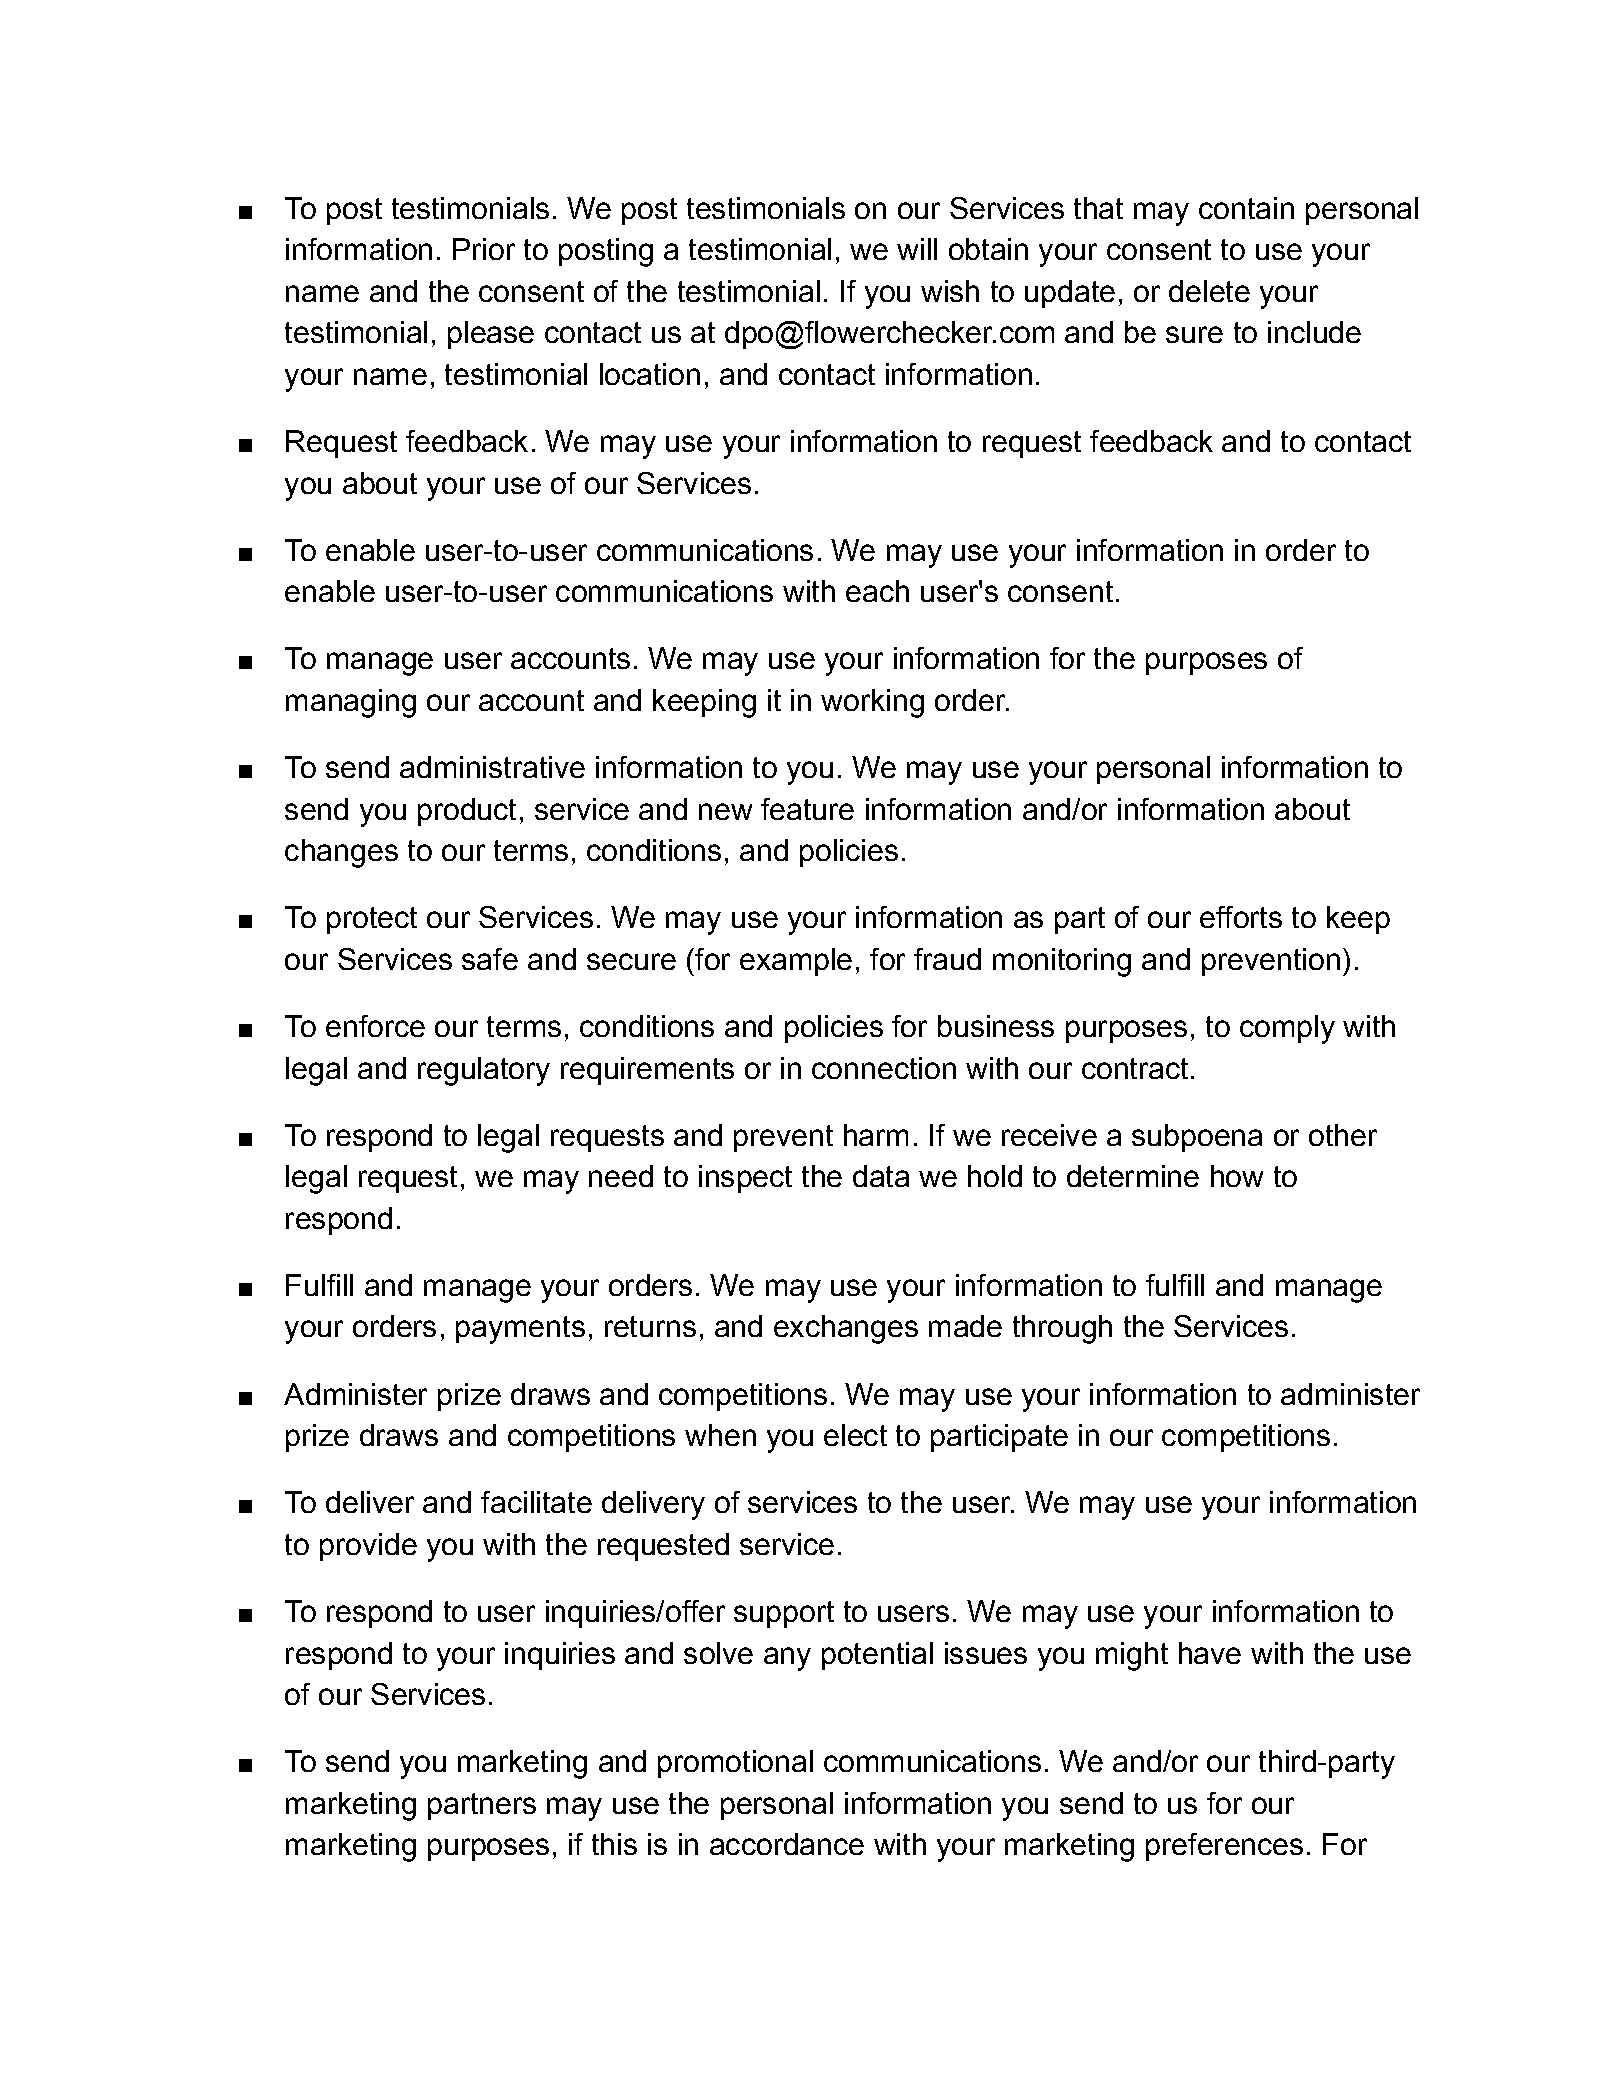  Describe the element at coordinates (1209, 291) in the image. I see `delete` at that location.
